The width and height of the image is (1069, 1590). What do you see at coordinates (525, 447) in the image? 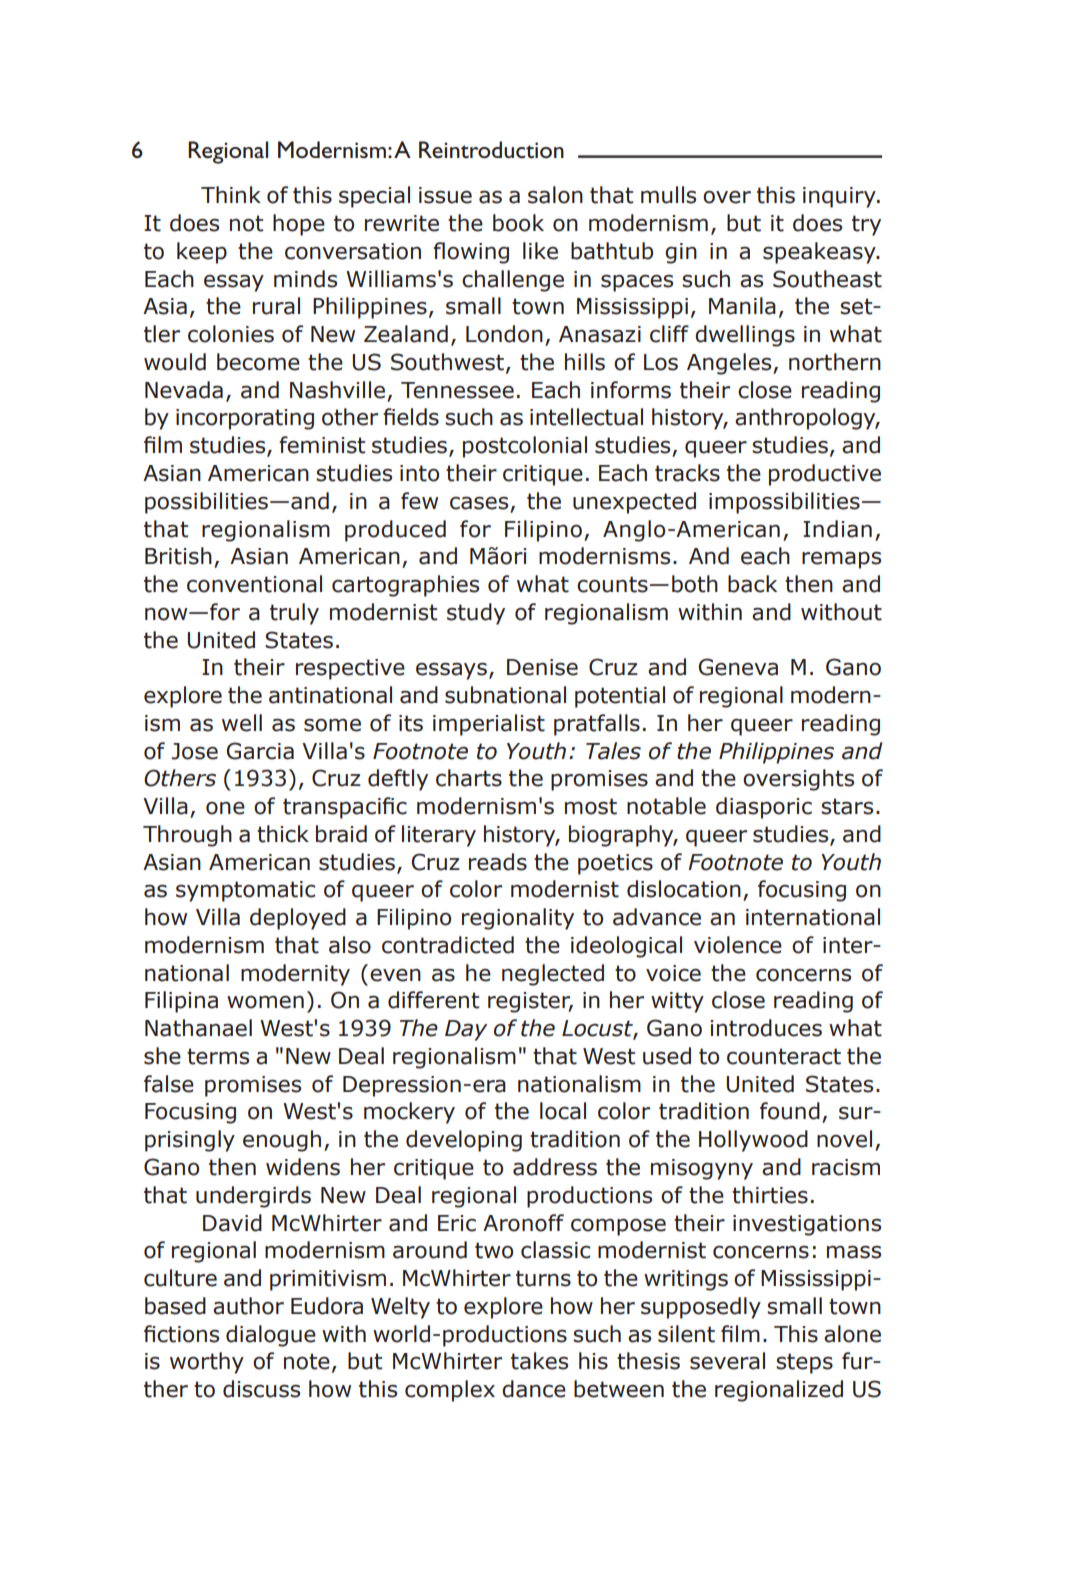
I see `postcolonial` at bounding box center [525, 447].
